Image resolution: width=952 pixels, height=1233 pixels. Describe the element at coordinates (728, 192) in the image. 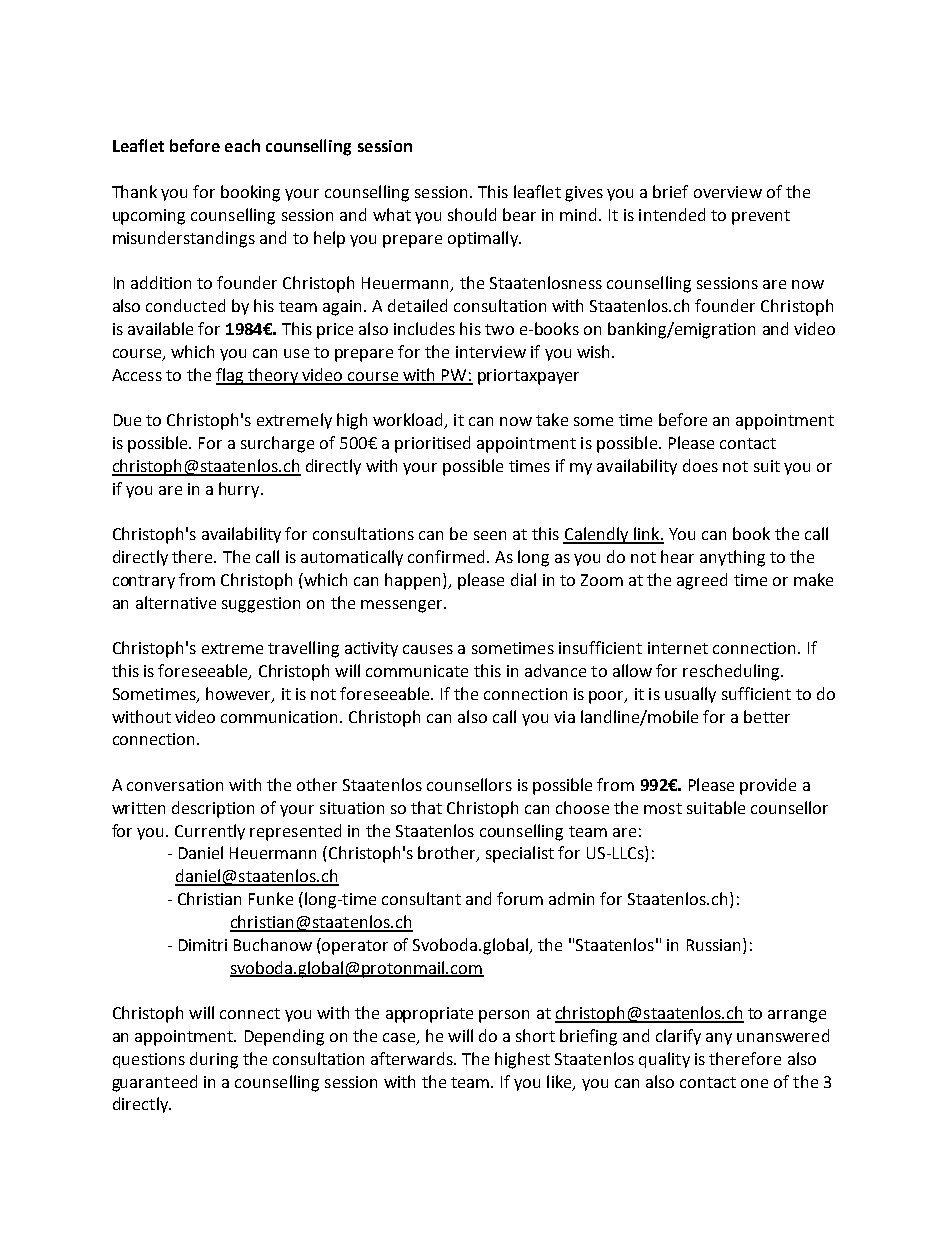

I see `overview` at that location.
